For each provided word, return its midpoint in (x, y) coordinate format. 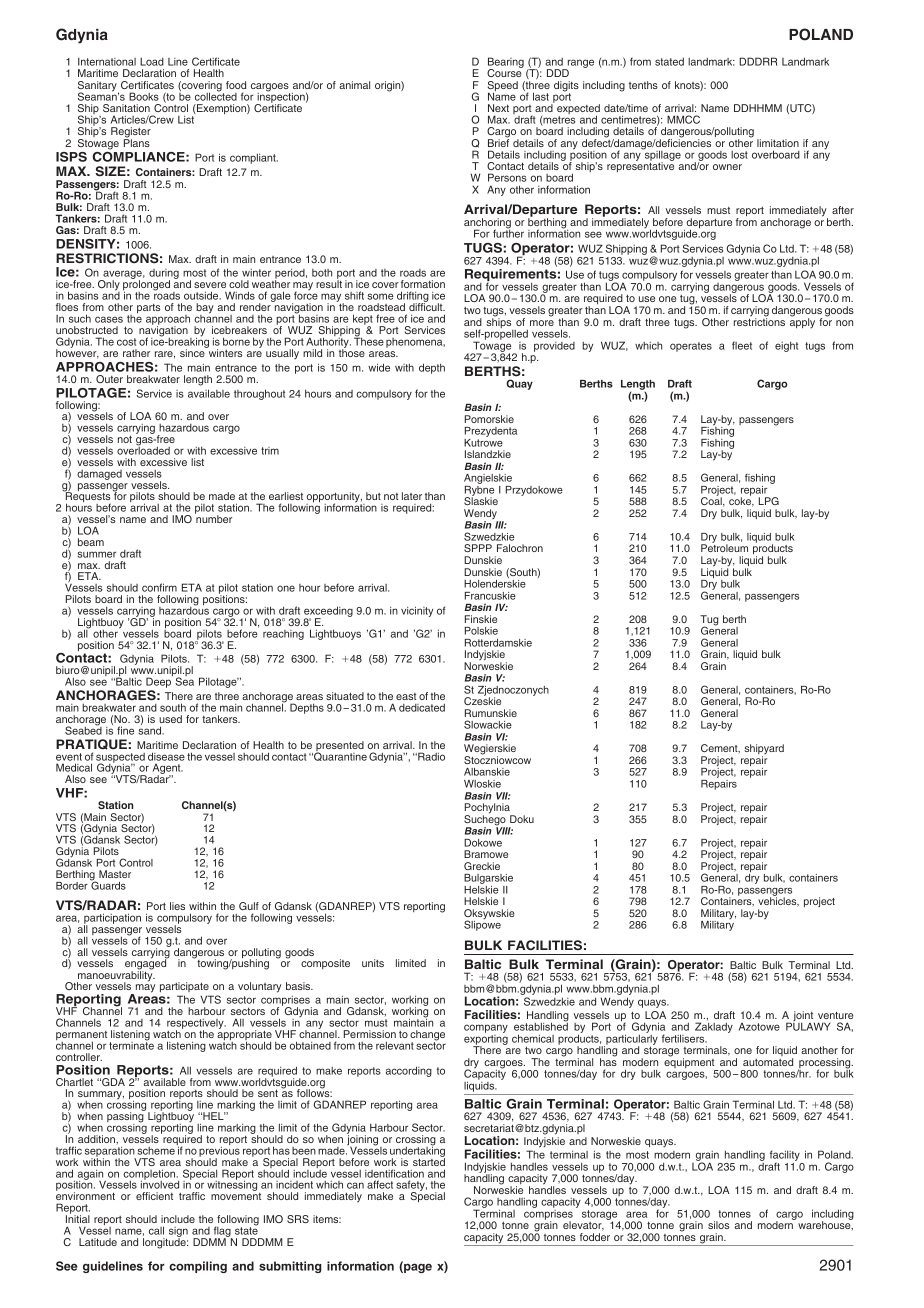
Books (144, 96)
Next (498, 108)
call (156, 1230)
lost (739, 155)
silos (718, 1225)
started (429, 1161)
